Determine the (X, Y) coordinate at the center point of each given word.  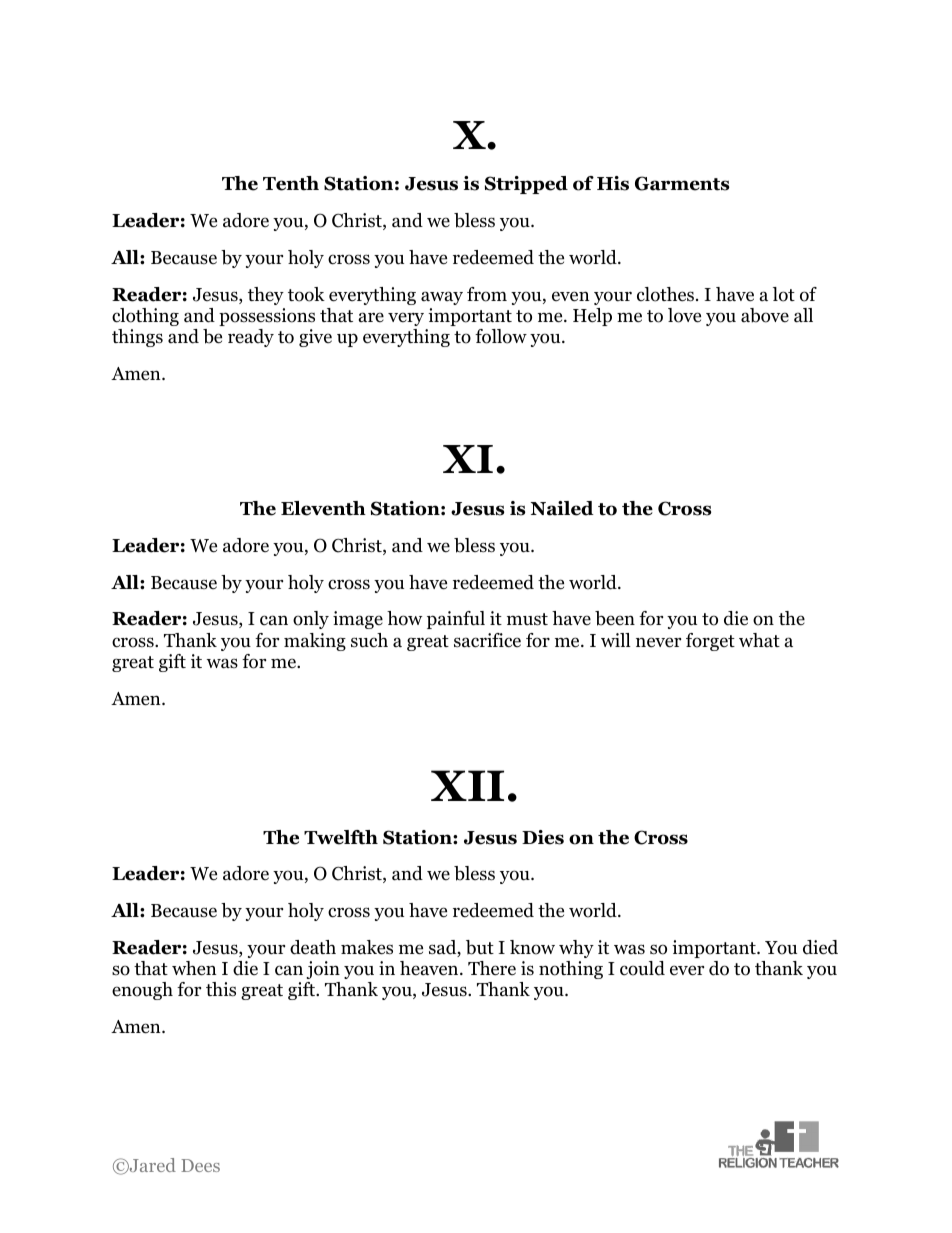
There (492, 968)
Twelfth (341, 837)
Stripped (526, 185)
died (820, 947)
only (311, 620)
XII (467, 785)
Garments (682, 183)
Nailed (562, 508)
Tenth (291, 183)
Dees (200, 1165)
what (759, 640)
